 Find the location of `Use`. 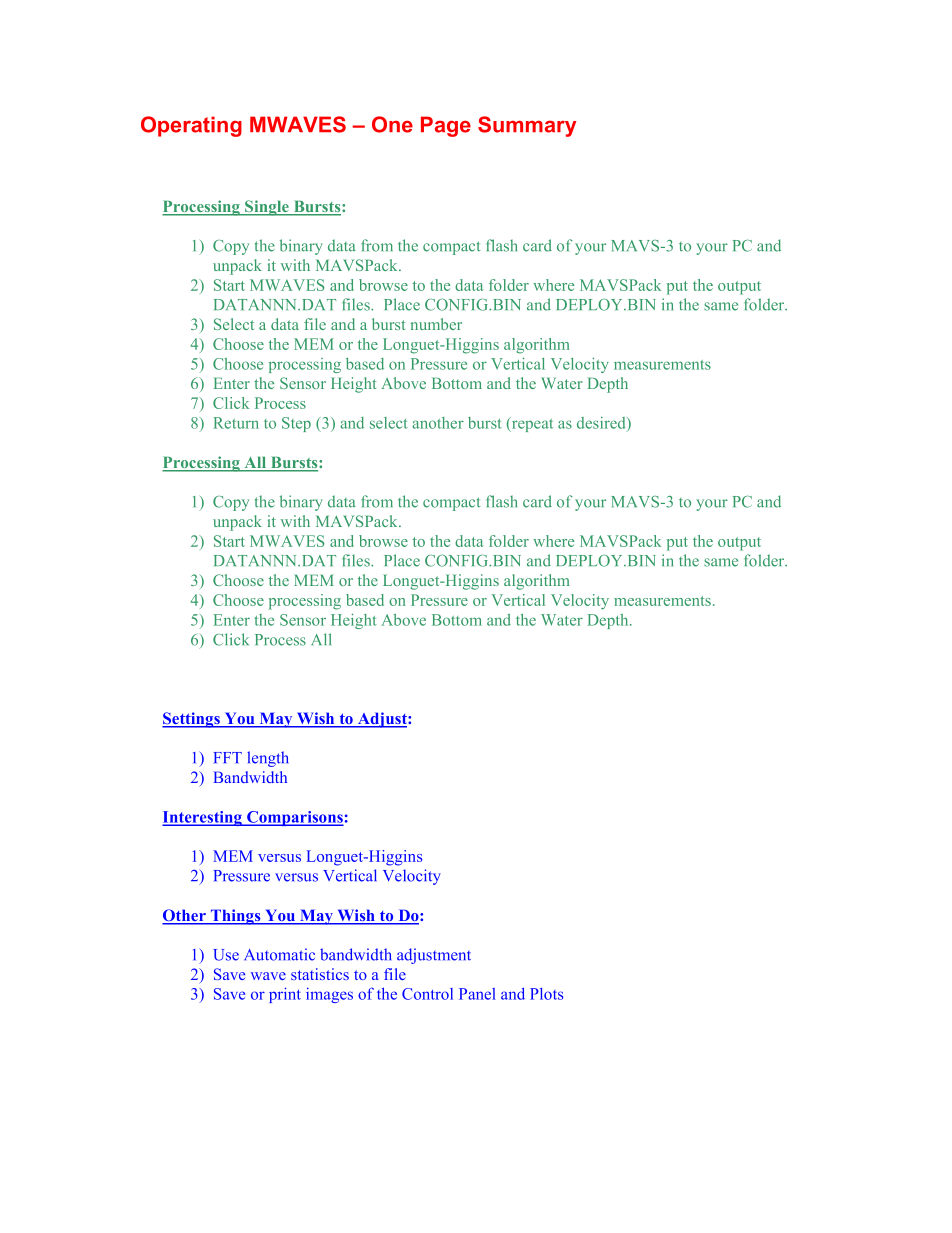

Use is located at coordinates (226, 955).
